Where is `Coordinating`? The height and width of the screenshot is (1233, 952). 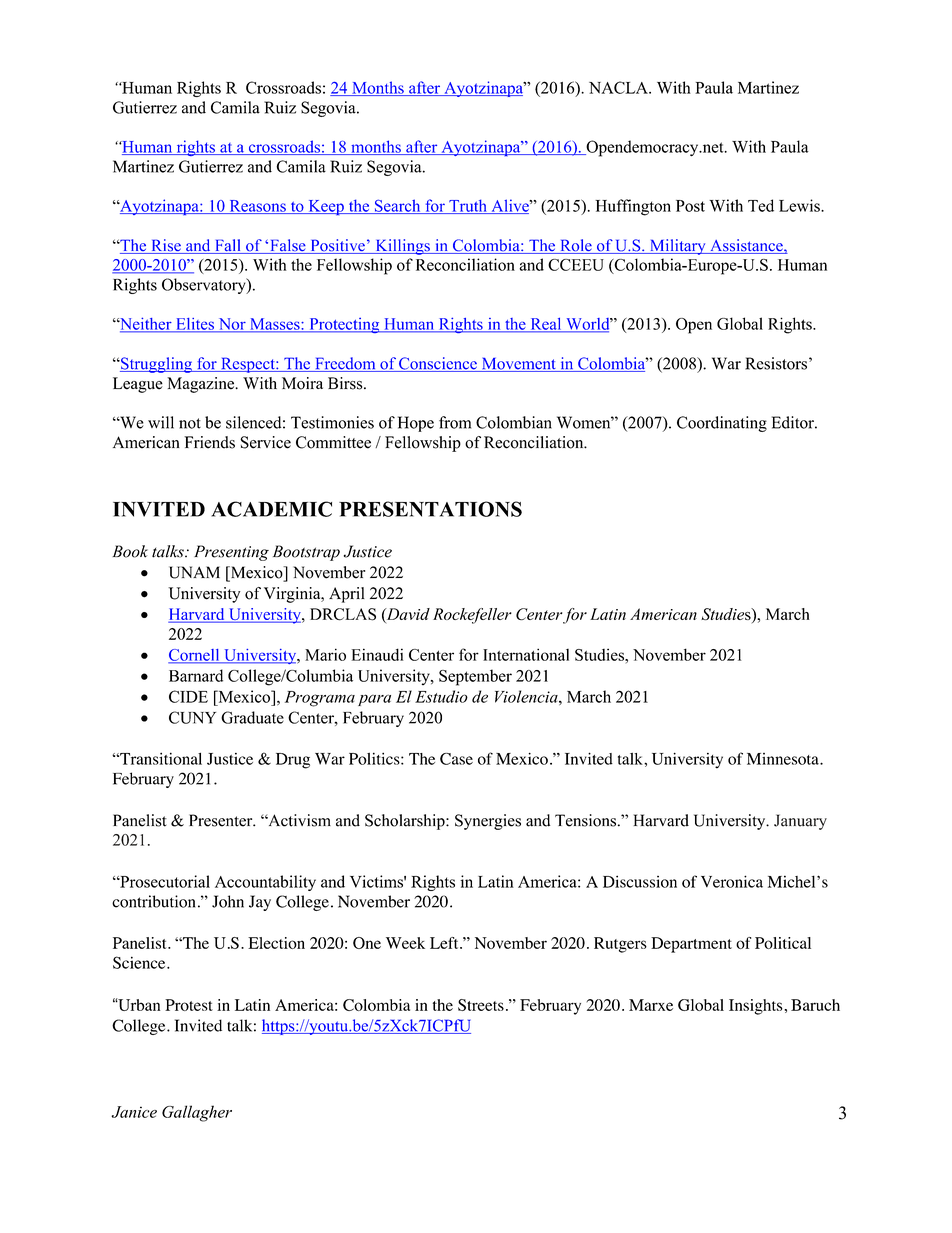
Coordinating is located at coordinates (722, 424).
